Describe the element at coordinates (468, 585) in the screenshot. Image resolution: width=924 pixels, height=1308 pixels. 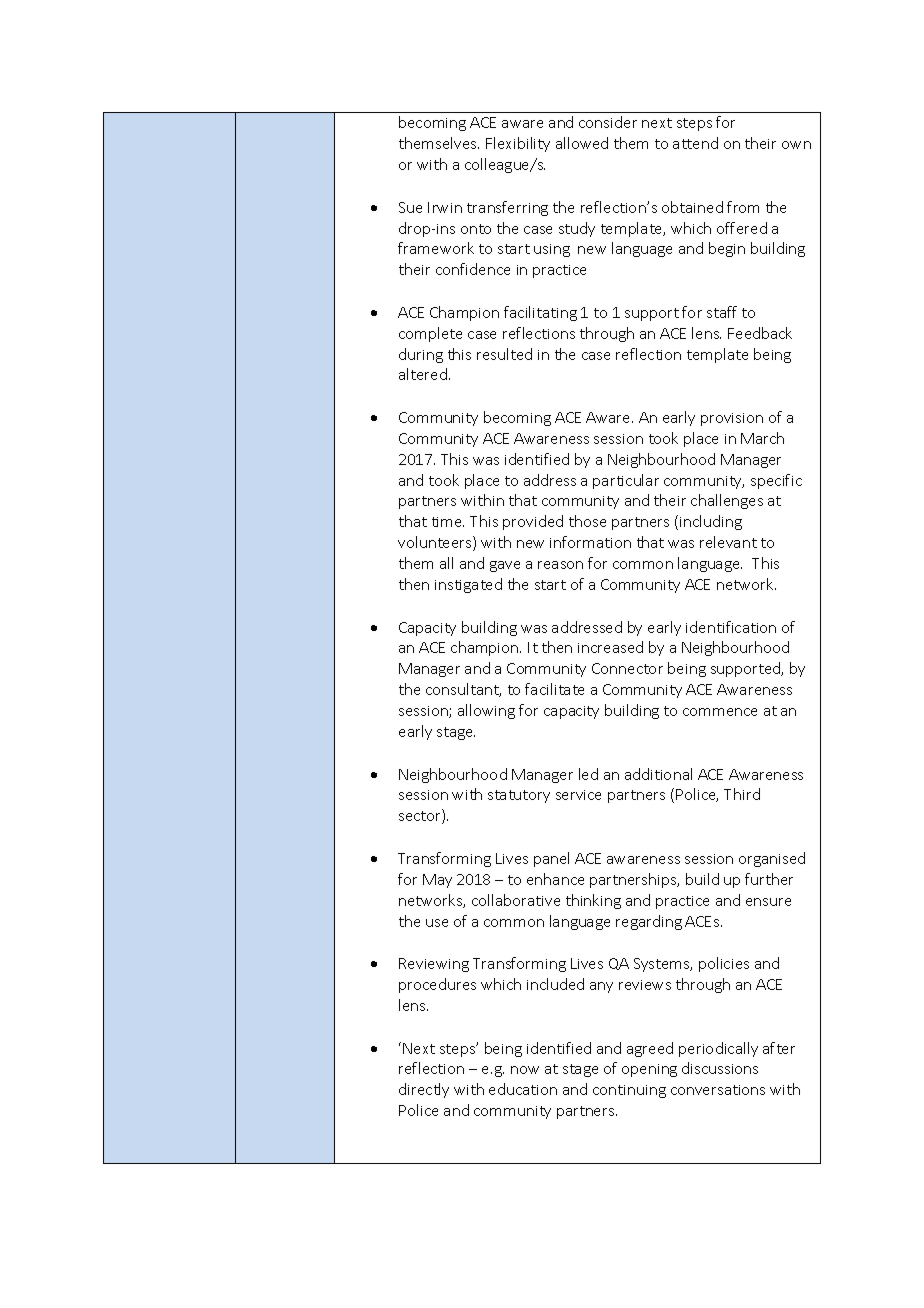
I see `instigated` at that location.
